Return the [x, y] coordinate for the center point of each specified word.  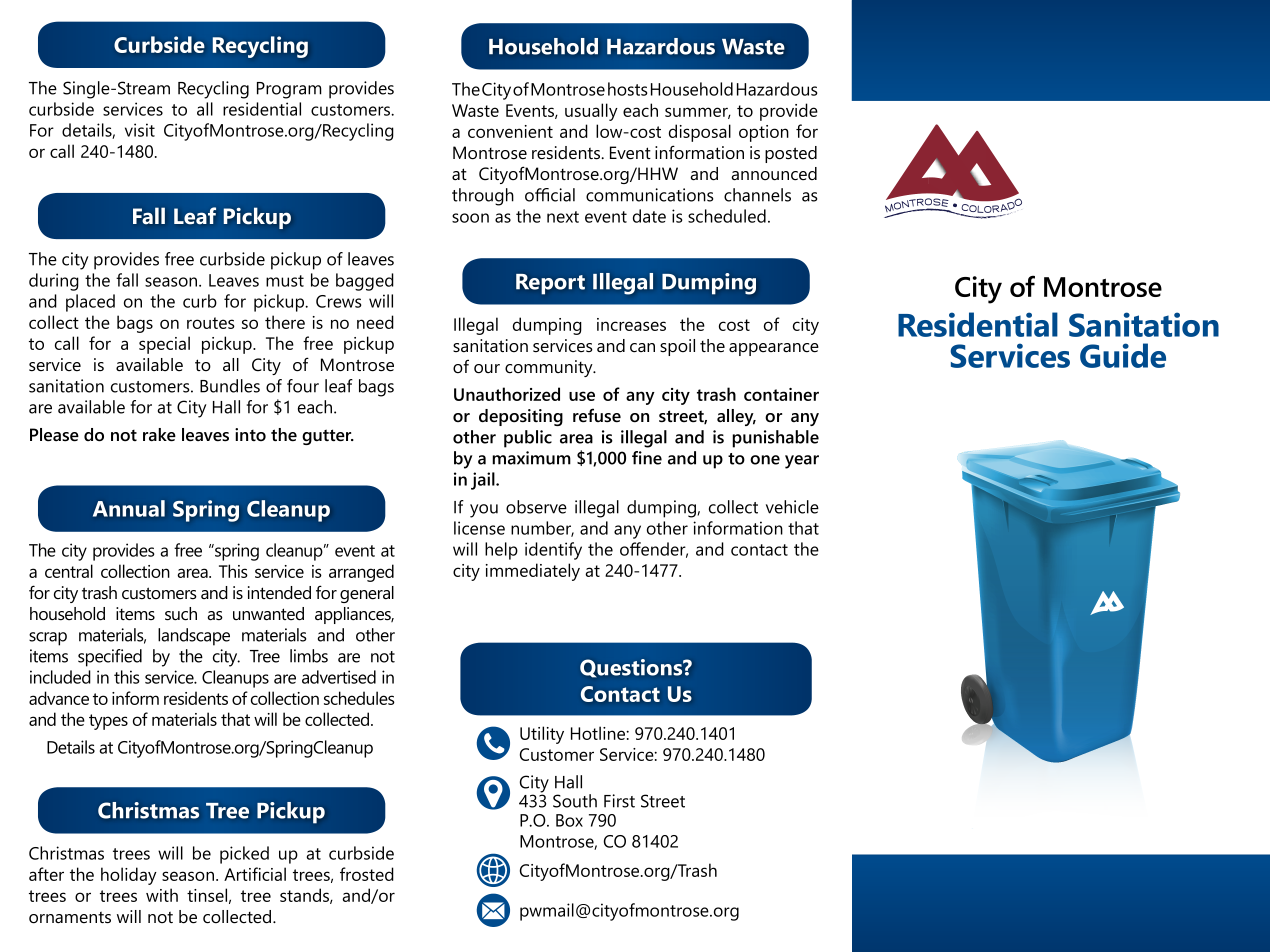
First [619, 801]
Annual [129, 508]
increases [631, 324]
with [162, 895]
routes [211, 323]
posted [791, 154]
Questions [632, 668]
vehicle [792, 507]
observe [536, 507]
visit [140, 130]
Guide [1123, 355]
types [108, 722]
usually [591, 112]
